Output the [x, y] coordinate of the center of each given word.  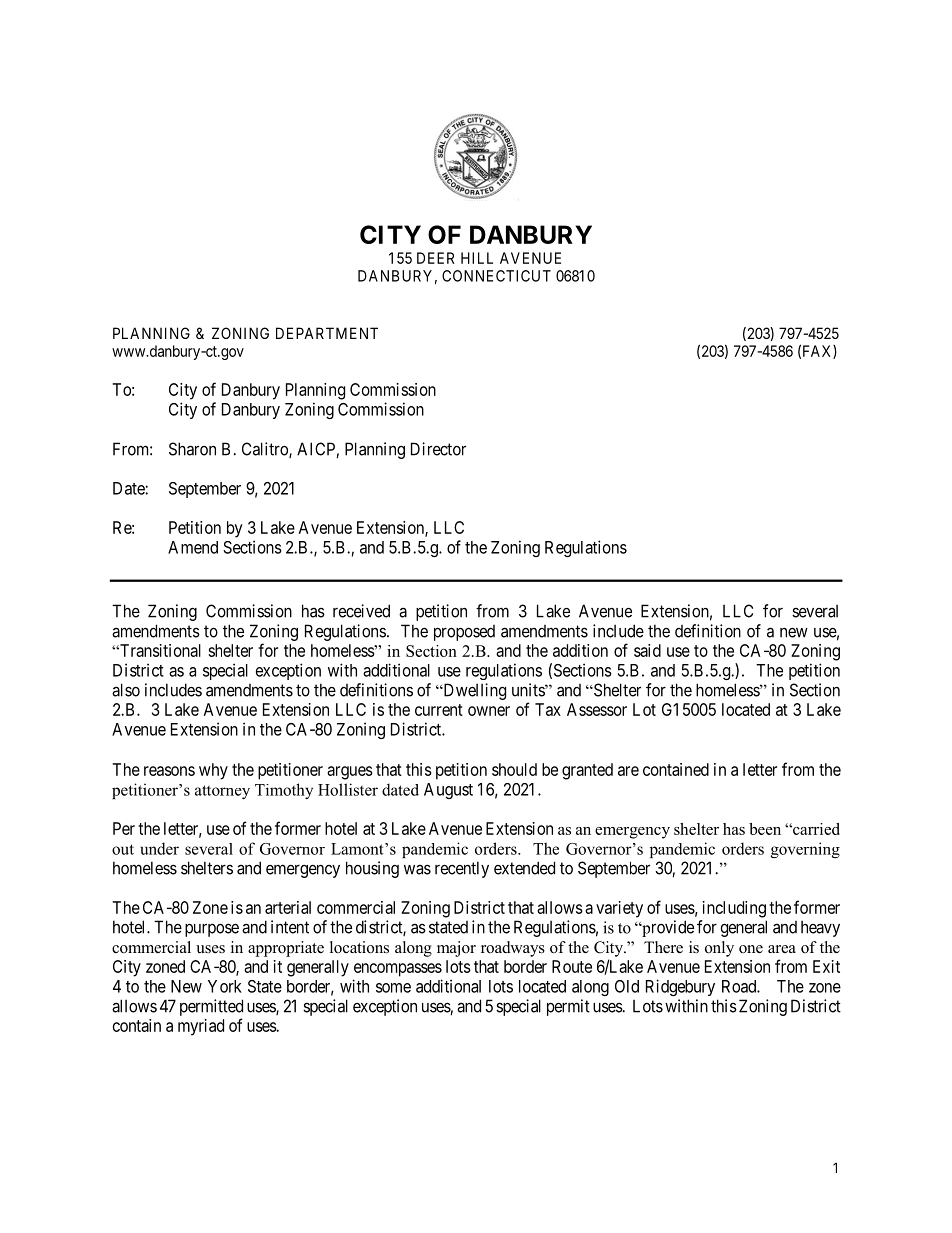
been [765, 829]
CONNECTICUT [496, 276]
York [225, 986]
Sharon [192, 449]
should [514, 769]
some [393, 988]
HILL [477, 258]
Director [438, 449]
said [647, 650]
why [213, 771]
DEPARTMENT [327, 333]
